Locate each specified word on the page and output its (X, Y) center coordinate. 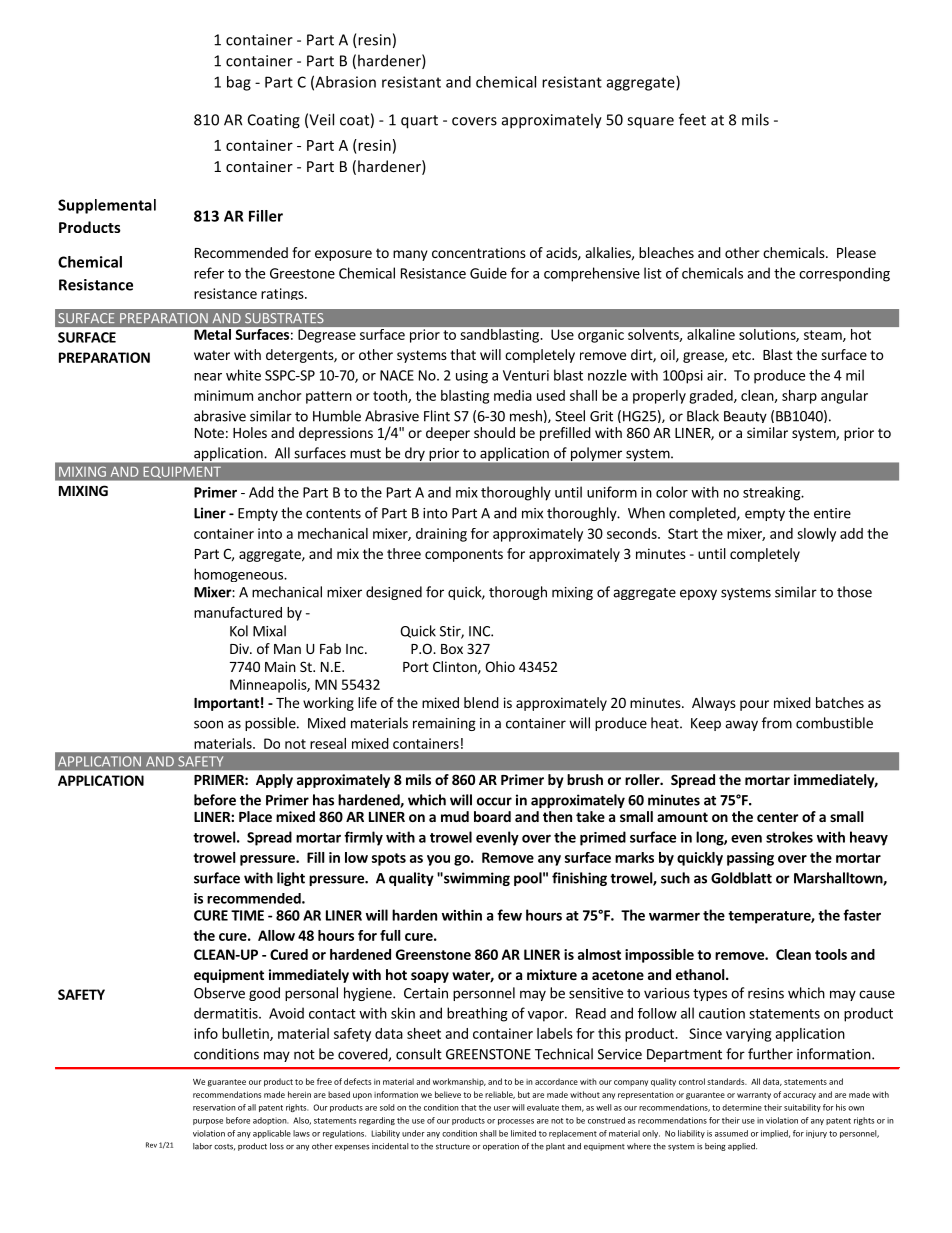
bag (239, 83)
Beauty (745, 417)
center (778, 817)
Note (209, 433)
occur (494, 801)
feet (692, 119)
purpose (208, 1122)
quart (419, 122)
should (494, 432)
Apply (274, 781)
